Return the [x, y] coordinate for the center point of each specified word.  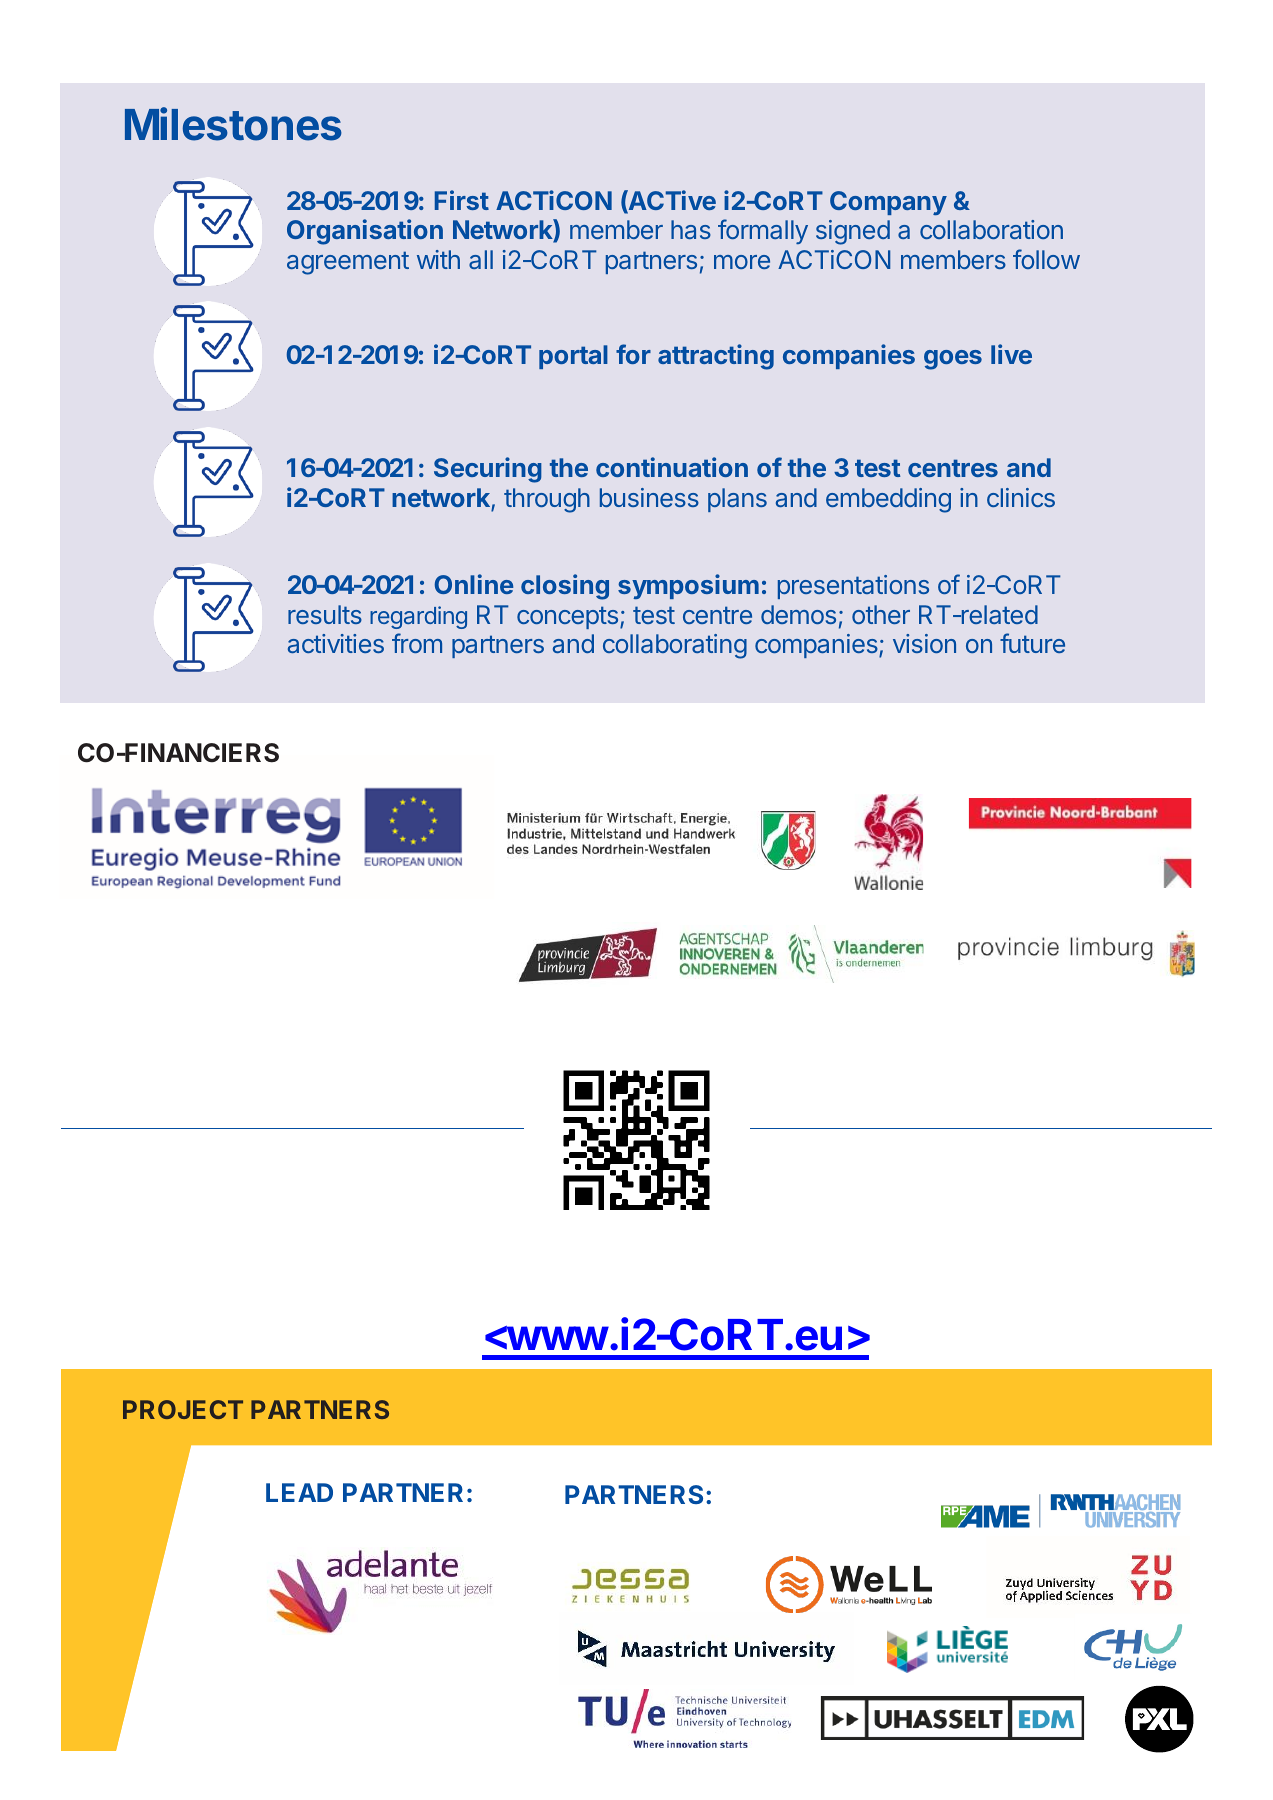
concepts [567, 617]
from [417, 643]
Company [888, 203]
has [691, 229]
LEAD [299, 1492]
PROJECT [183, 1409]
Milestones [233, 124]
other [881, 614]
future [1032, 643]
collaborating [675, 646]
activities [336, 643]
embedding [888, 500]
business [649, 497]
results [325, 614]
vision [924, 643]
